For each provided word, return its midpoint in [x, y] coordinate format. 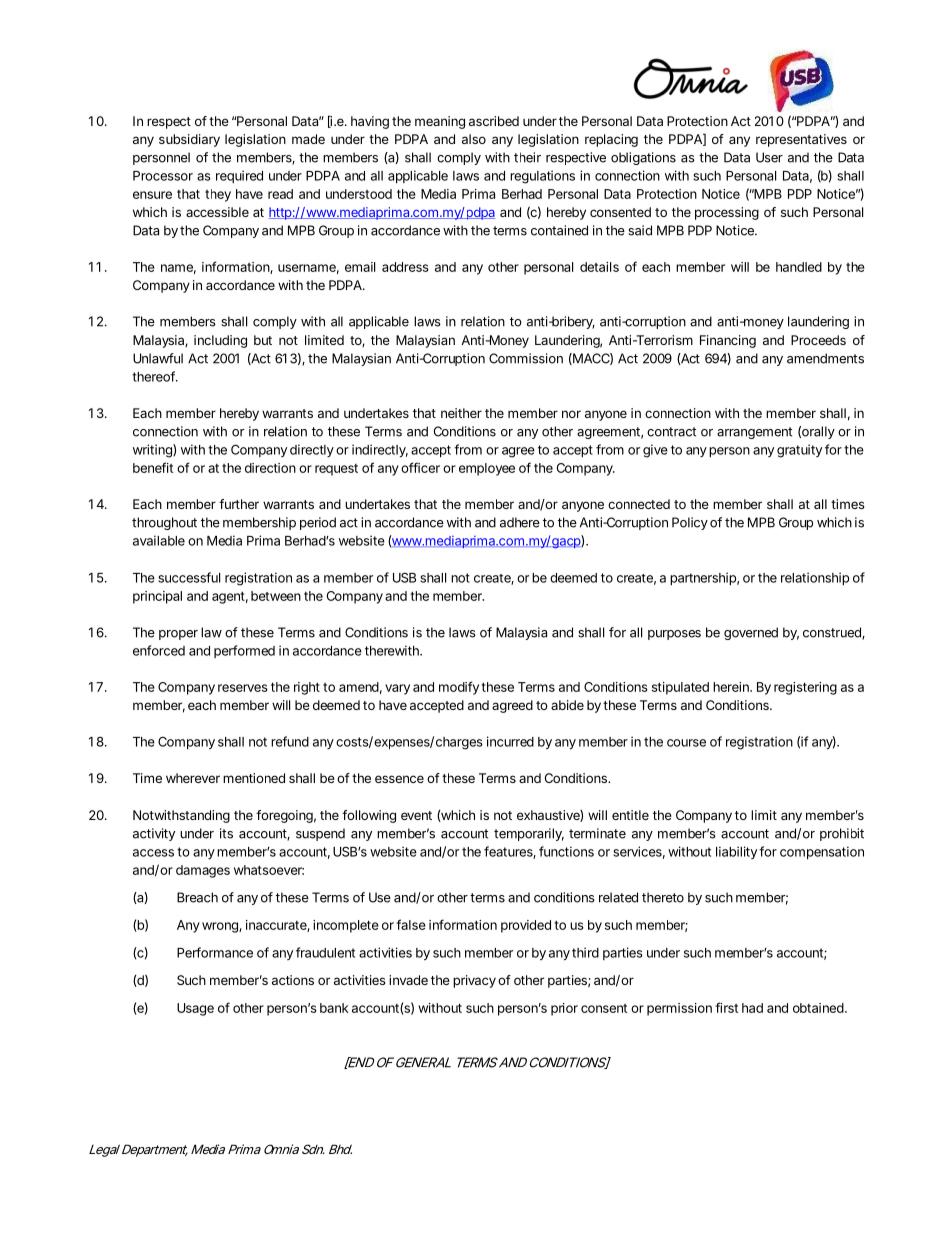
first [726, 1007]
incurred [510, 741]
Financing [728, 341]
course [686, 743]
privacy [474, 981]
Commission [526, 358]
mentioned [254, 778]
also [474, 139]
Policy [690, 523]
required [239, 176]
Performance [215, 952]
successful [189, 577]
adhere [520, 522]
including [220, 341]
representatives [801, 140]
